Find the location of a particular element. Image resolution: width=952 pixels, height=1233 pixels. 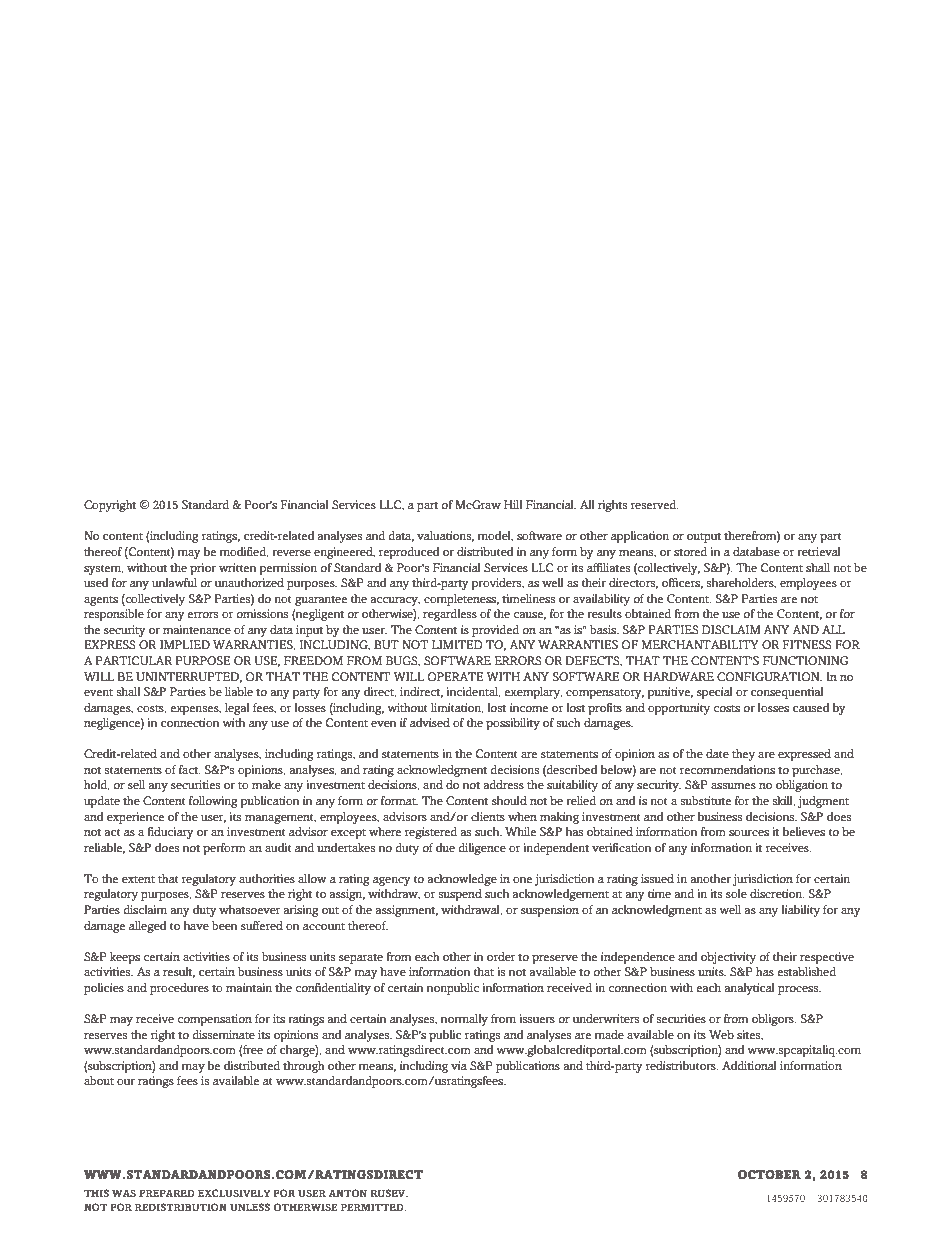

sources is located at coordinates (749, 833).
